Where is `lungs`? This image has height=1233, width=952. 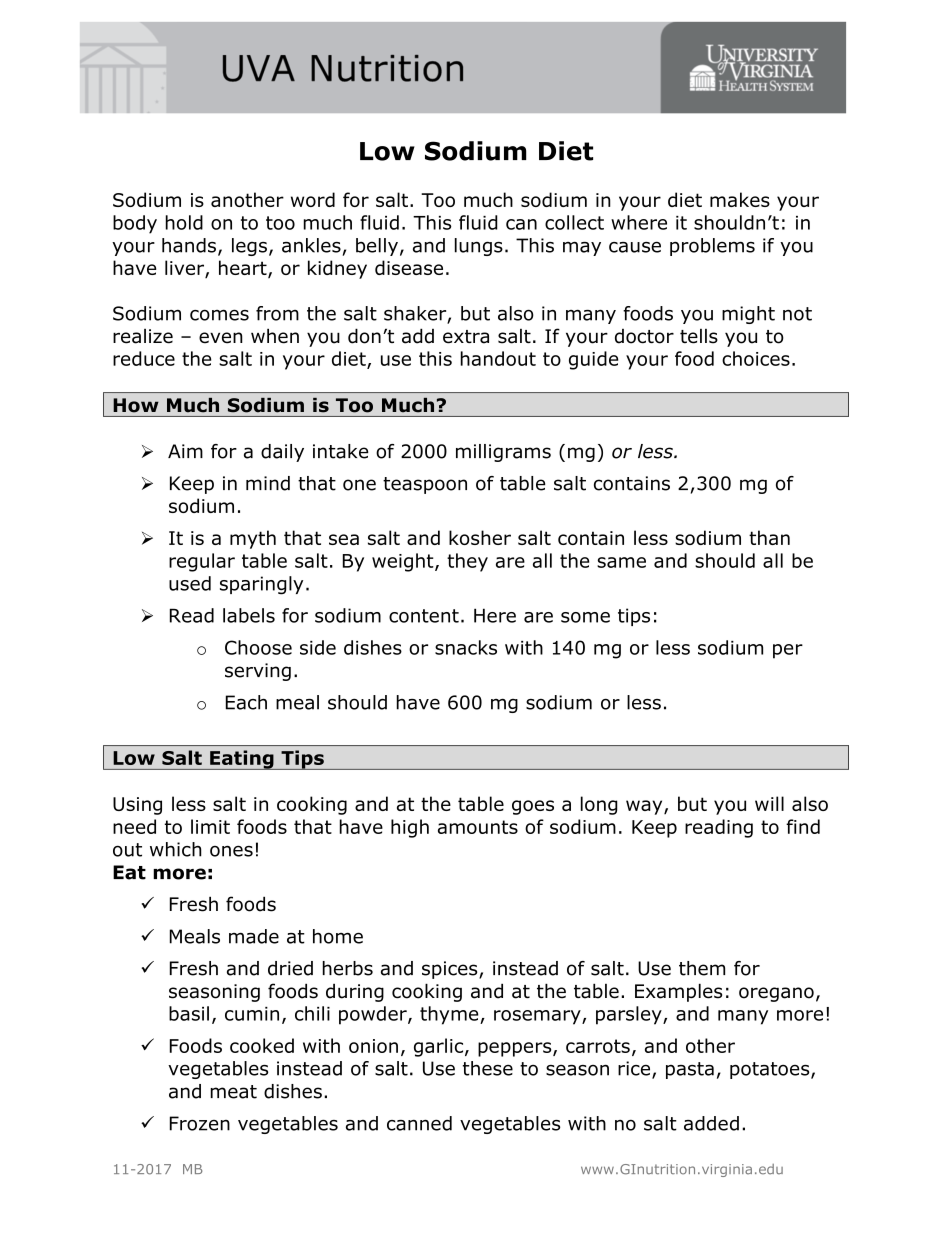 lungs is located at coordinates (479, 247).
